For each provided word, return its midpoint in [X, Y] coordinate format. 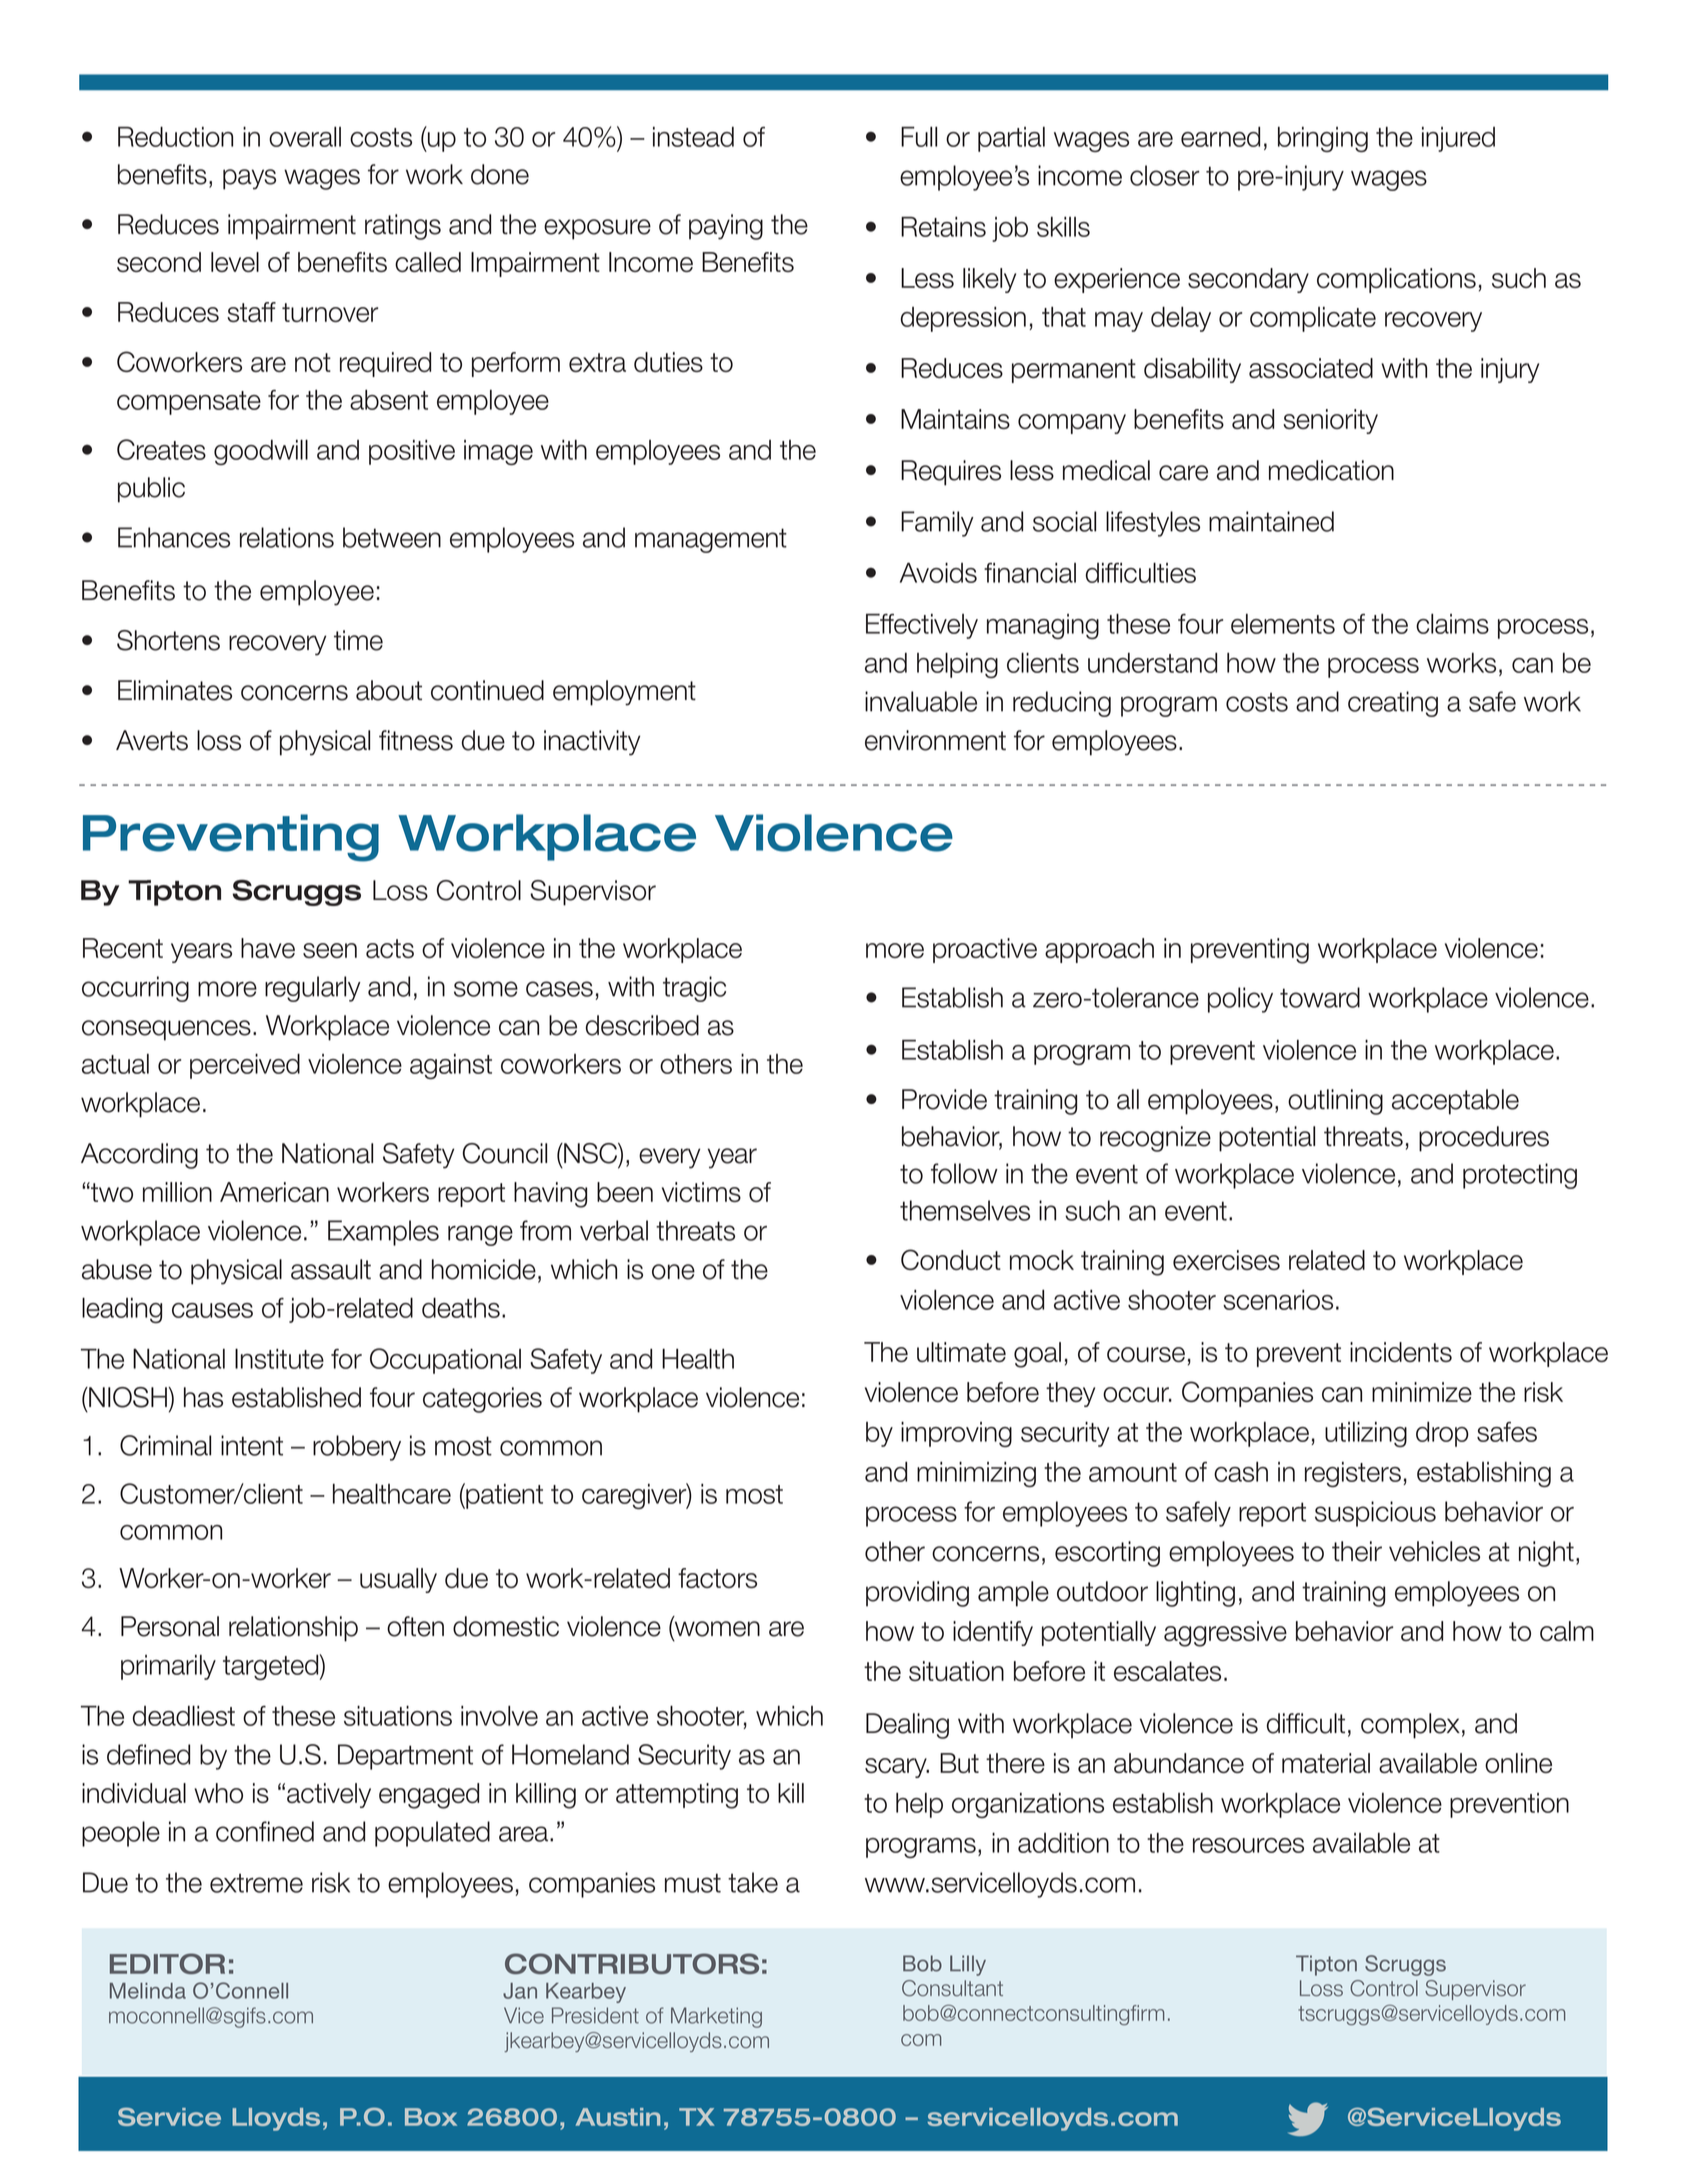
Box [431, 2117]
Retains [943, 227]
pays [249, 179]
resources [1248, 1845]
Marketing [716, 2017]
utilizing [1366, 1434]
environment [935, 740]
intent [252, 1445]
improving [956, 1434]
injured [1458, 139]
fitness [416, 740]
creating [1393, 704]
